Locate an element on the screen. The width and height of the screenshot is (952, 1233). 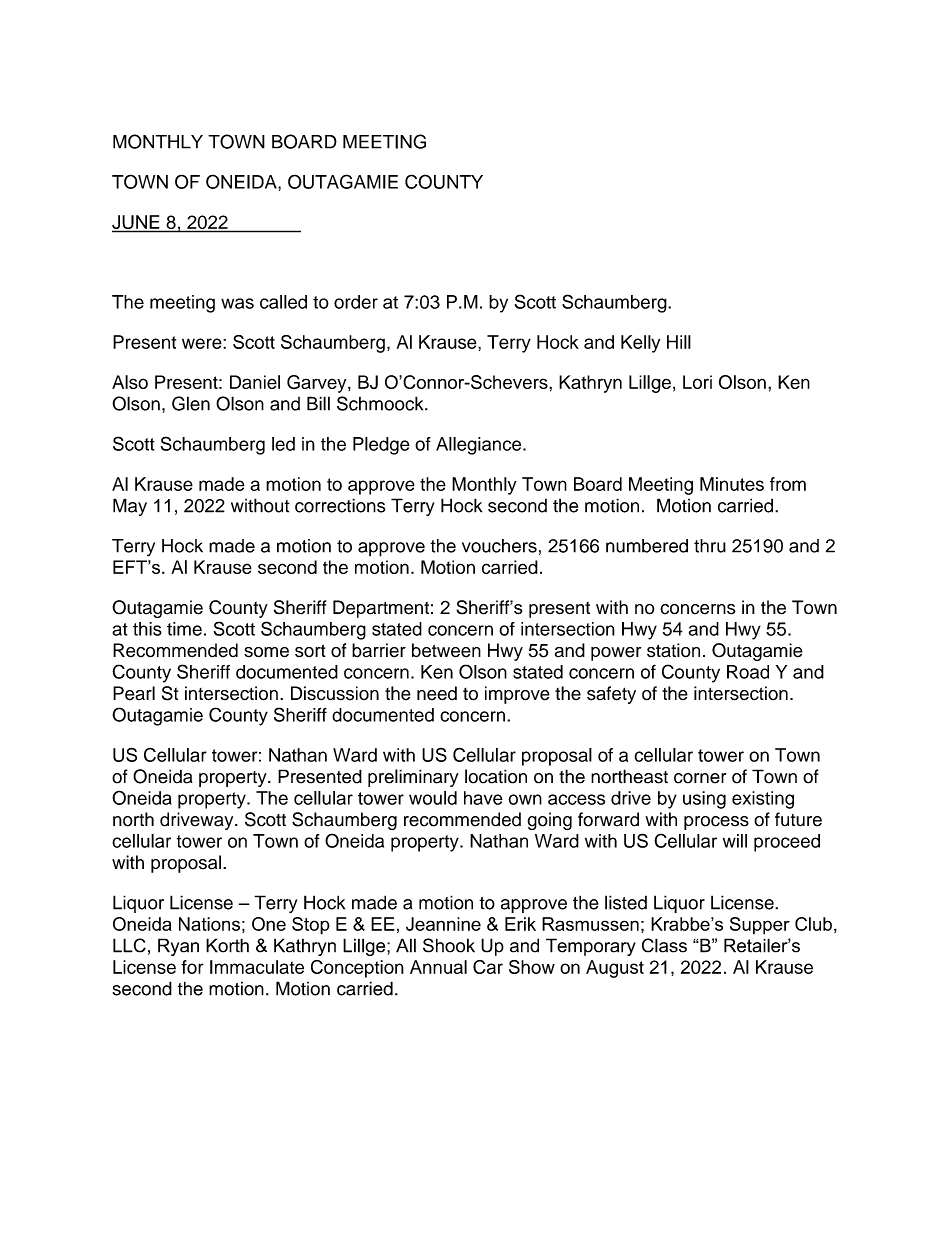
Road is located at coordinates (748, 672).
